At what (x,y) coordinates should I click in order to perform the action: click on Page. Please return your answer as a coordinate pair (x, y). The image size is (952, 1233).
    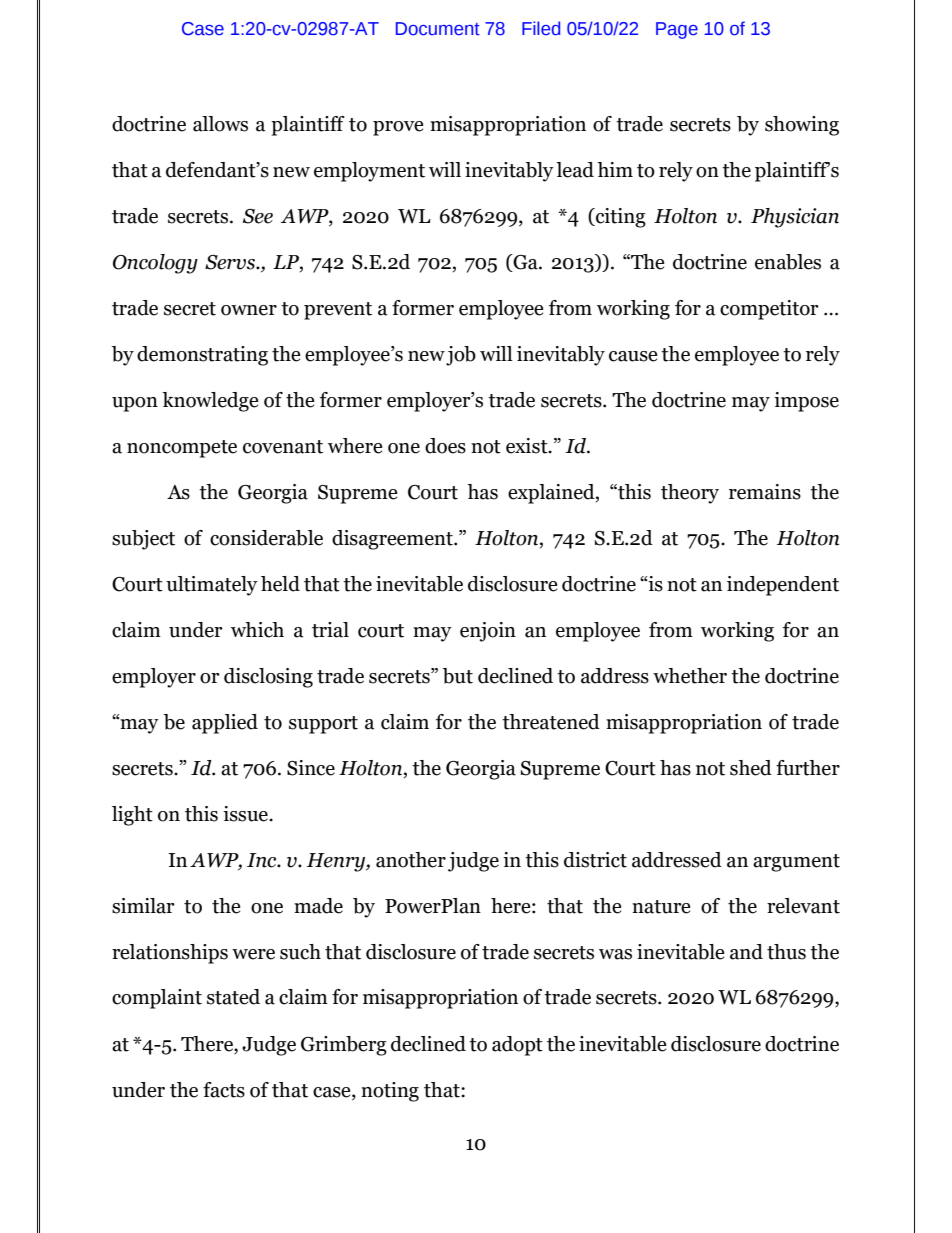
    Looking at the image, I should click on (677, 30).
